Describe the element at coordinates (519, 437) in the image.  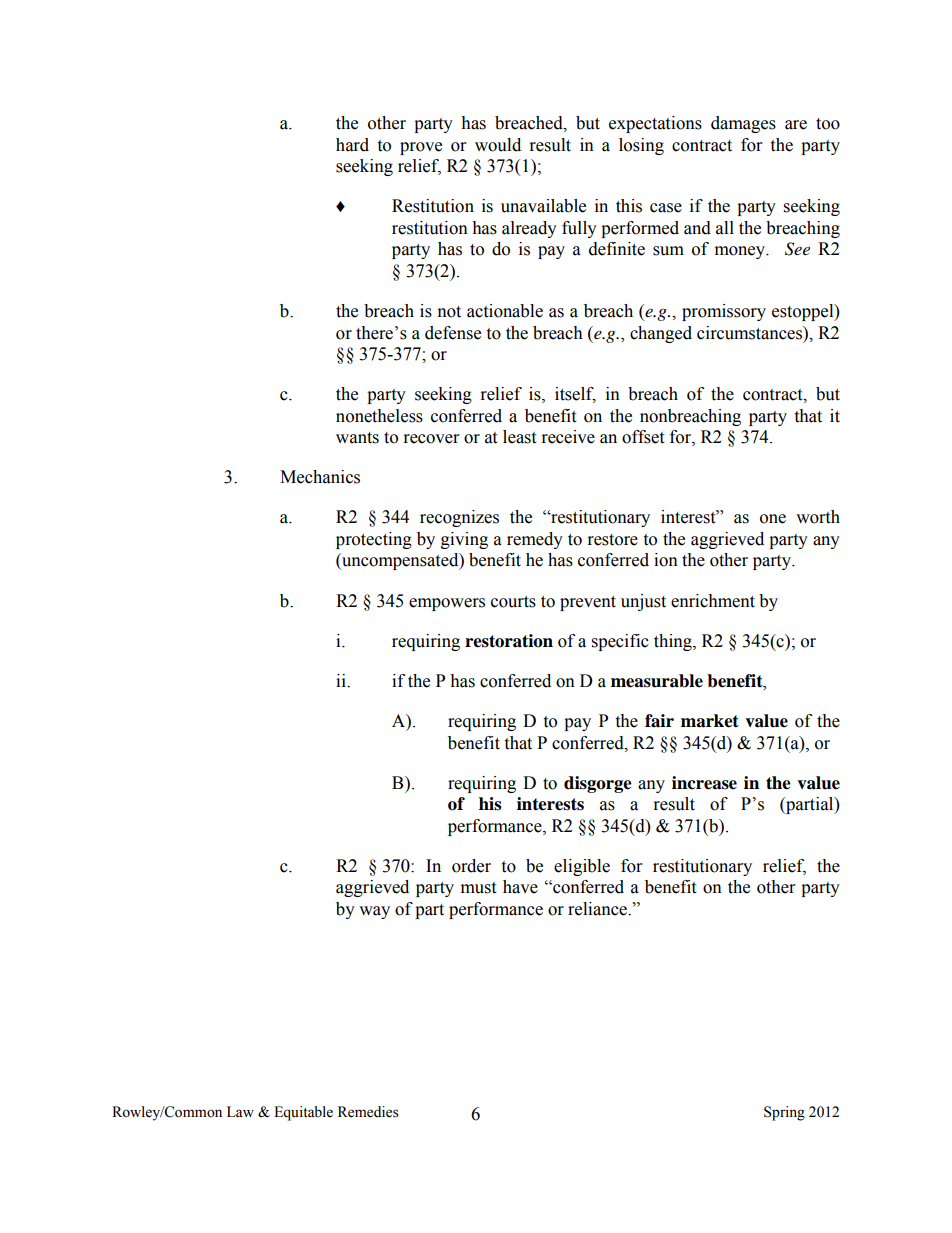
I see `least` at that location.
